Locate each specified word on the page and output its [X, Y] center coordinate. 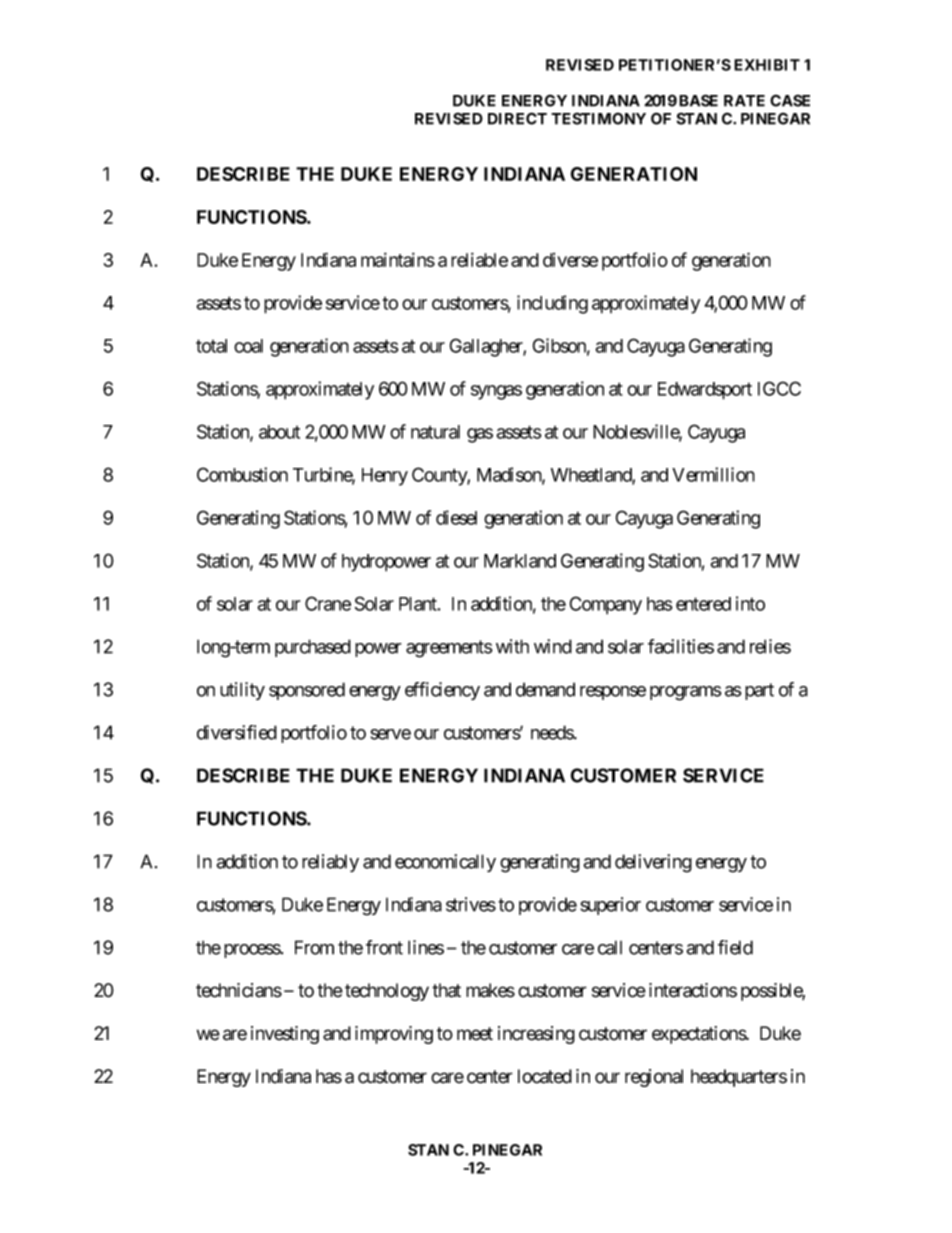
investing [285, 1035]
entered [703, 604]
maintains [398, 259]
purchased [313, 648]
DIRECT [517, 118]
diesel [456, 517]
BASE [698, 100]
